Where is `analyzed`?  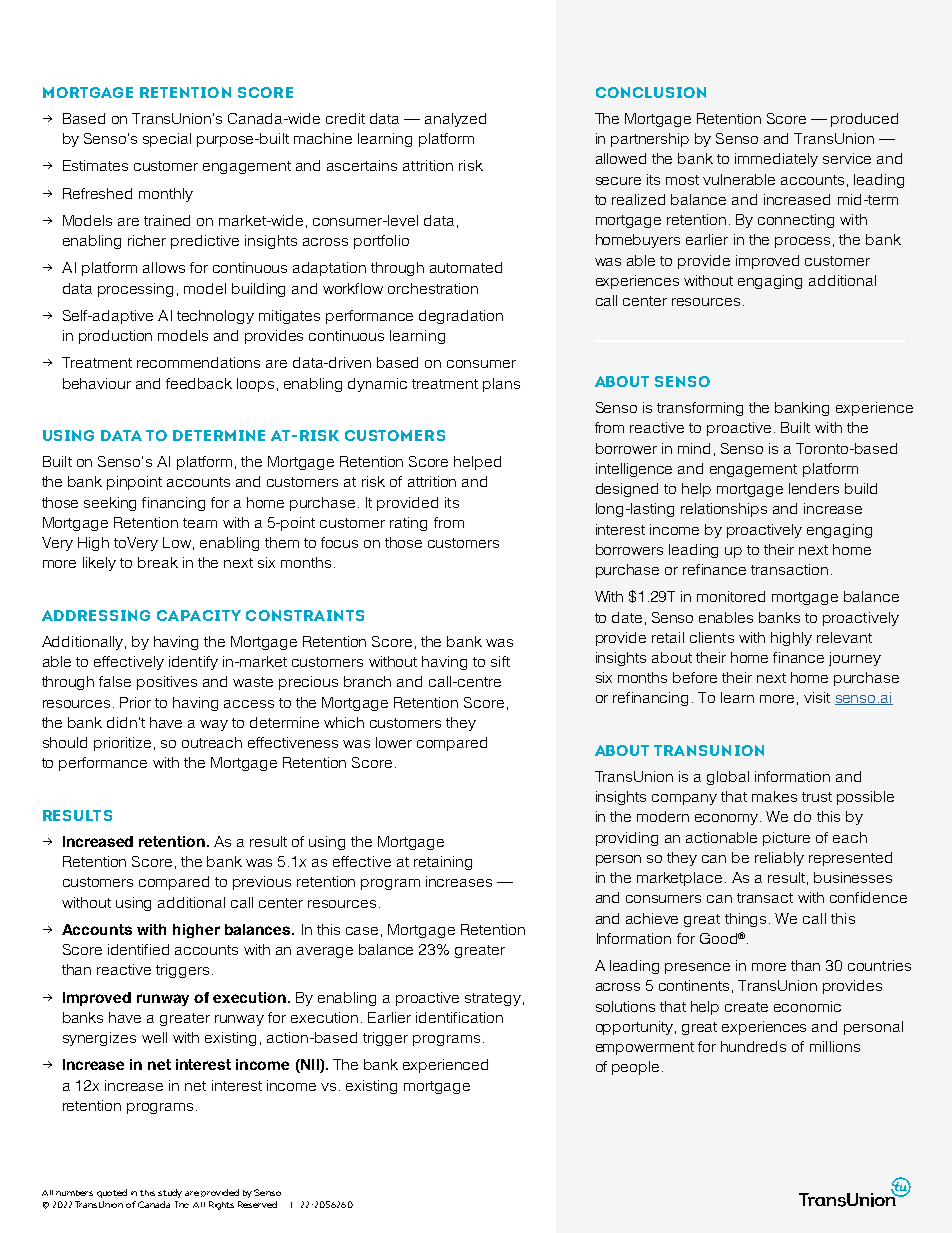 analyzed is located at coordinates (455, 120).
